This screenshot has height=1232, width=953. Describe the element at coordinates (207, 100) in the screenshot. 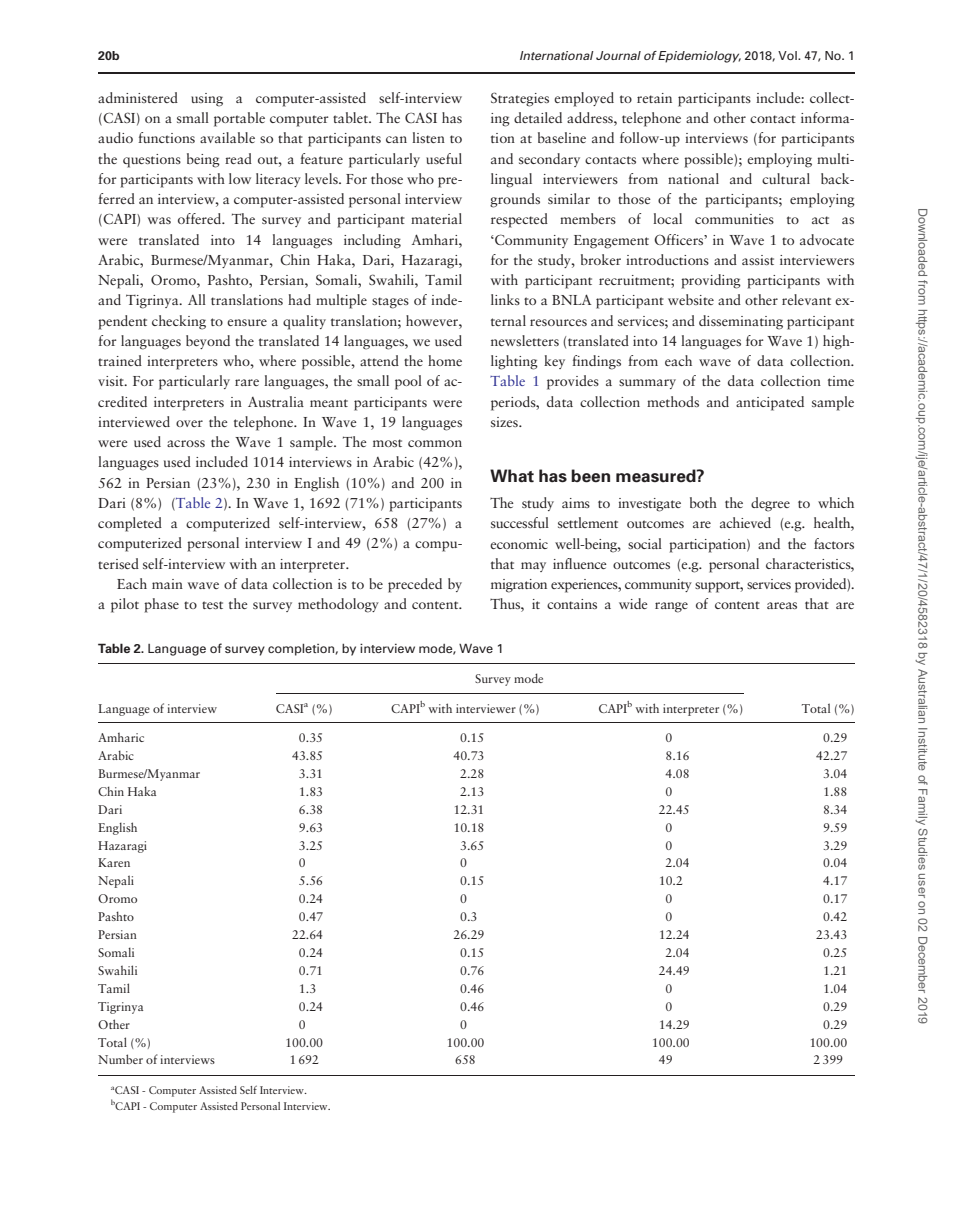

I see `using` at that location.
